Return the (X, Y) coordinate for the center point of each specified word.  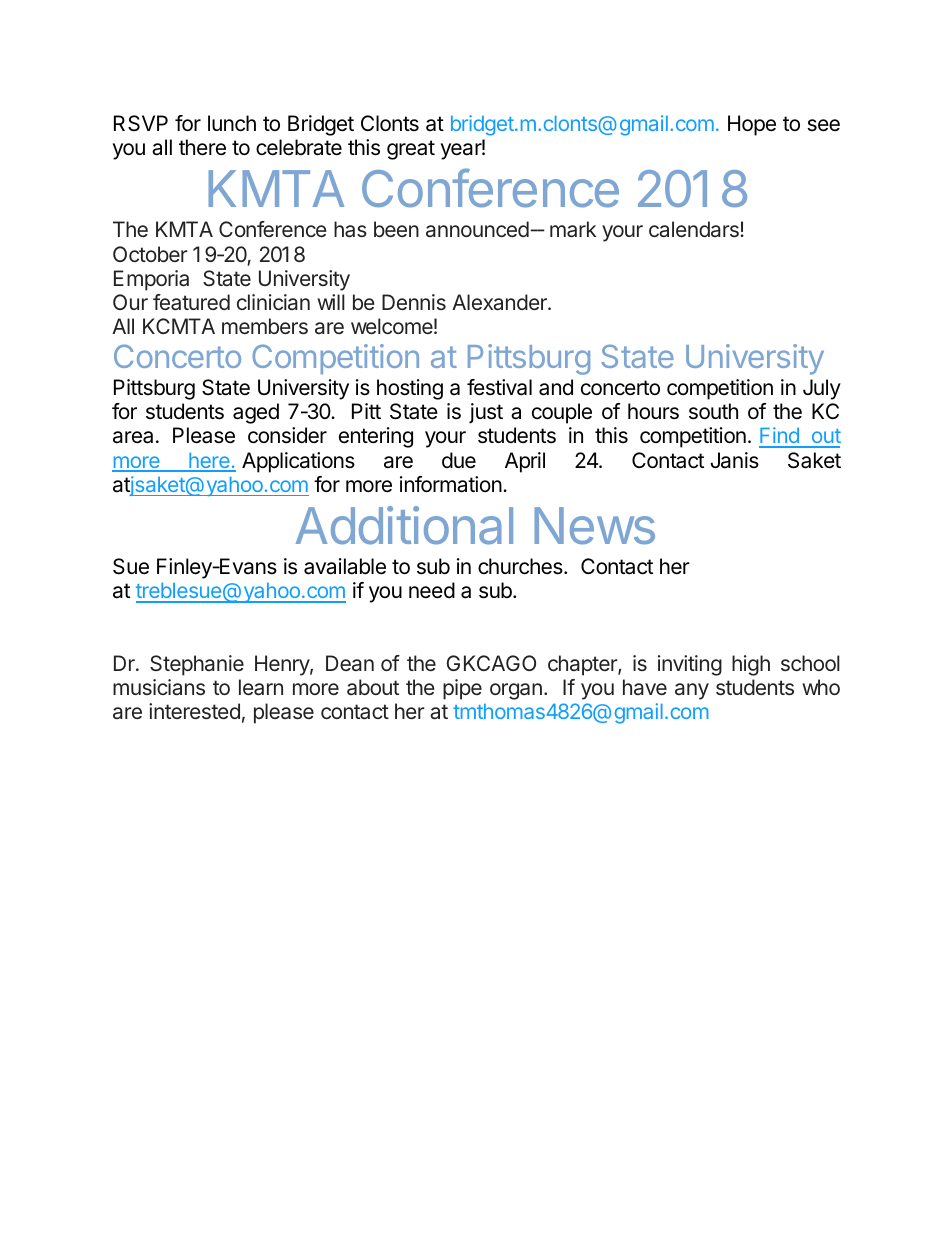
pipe (462, 689)
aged (256, 413)
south (713, 411)
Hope (752, 125)
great (411, 150)
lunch (232, 123)
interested (194, 711)
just (486, 413)
